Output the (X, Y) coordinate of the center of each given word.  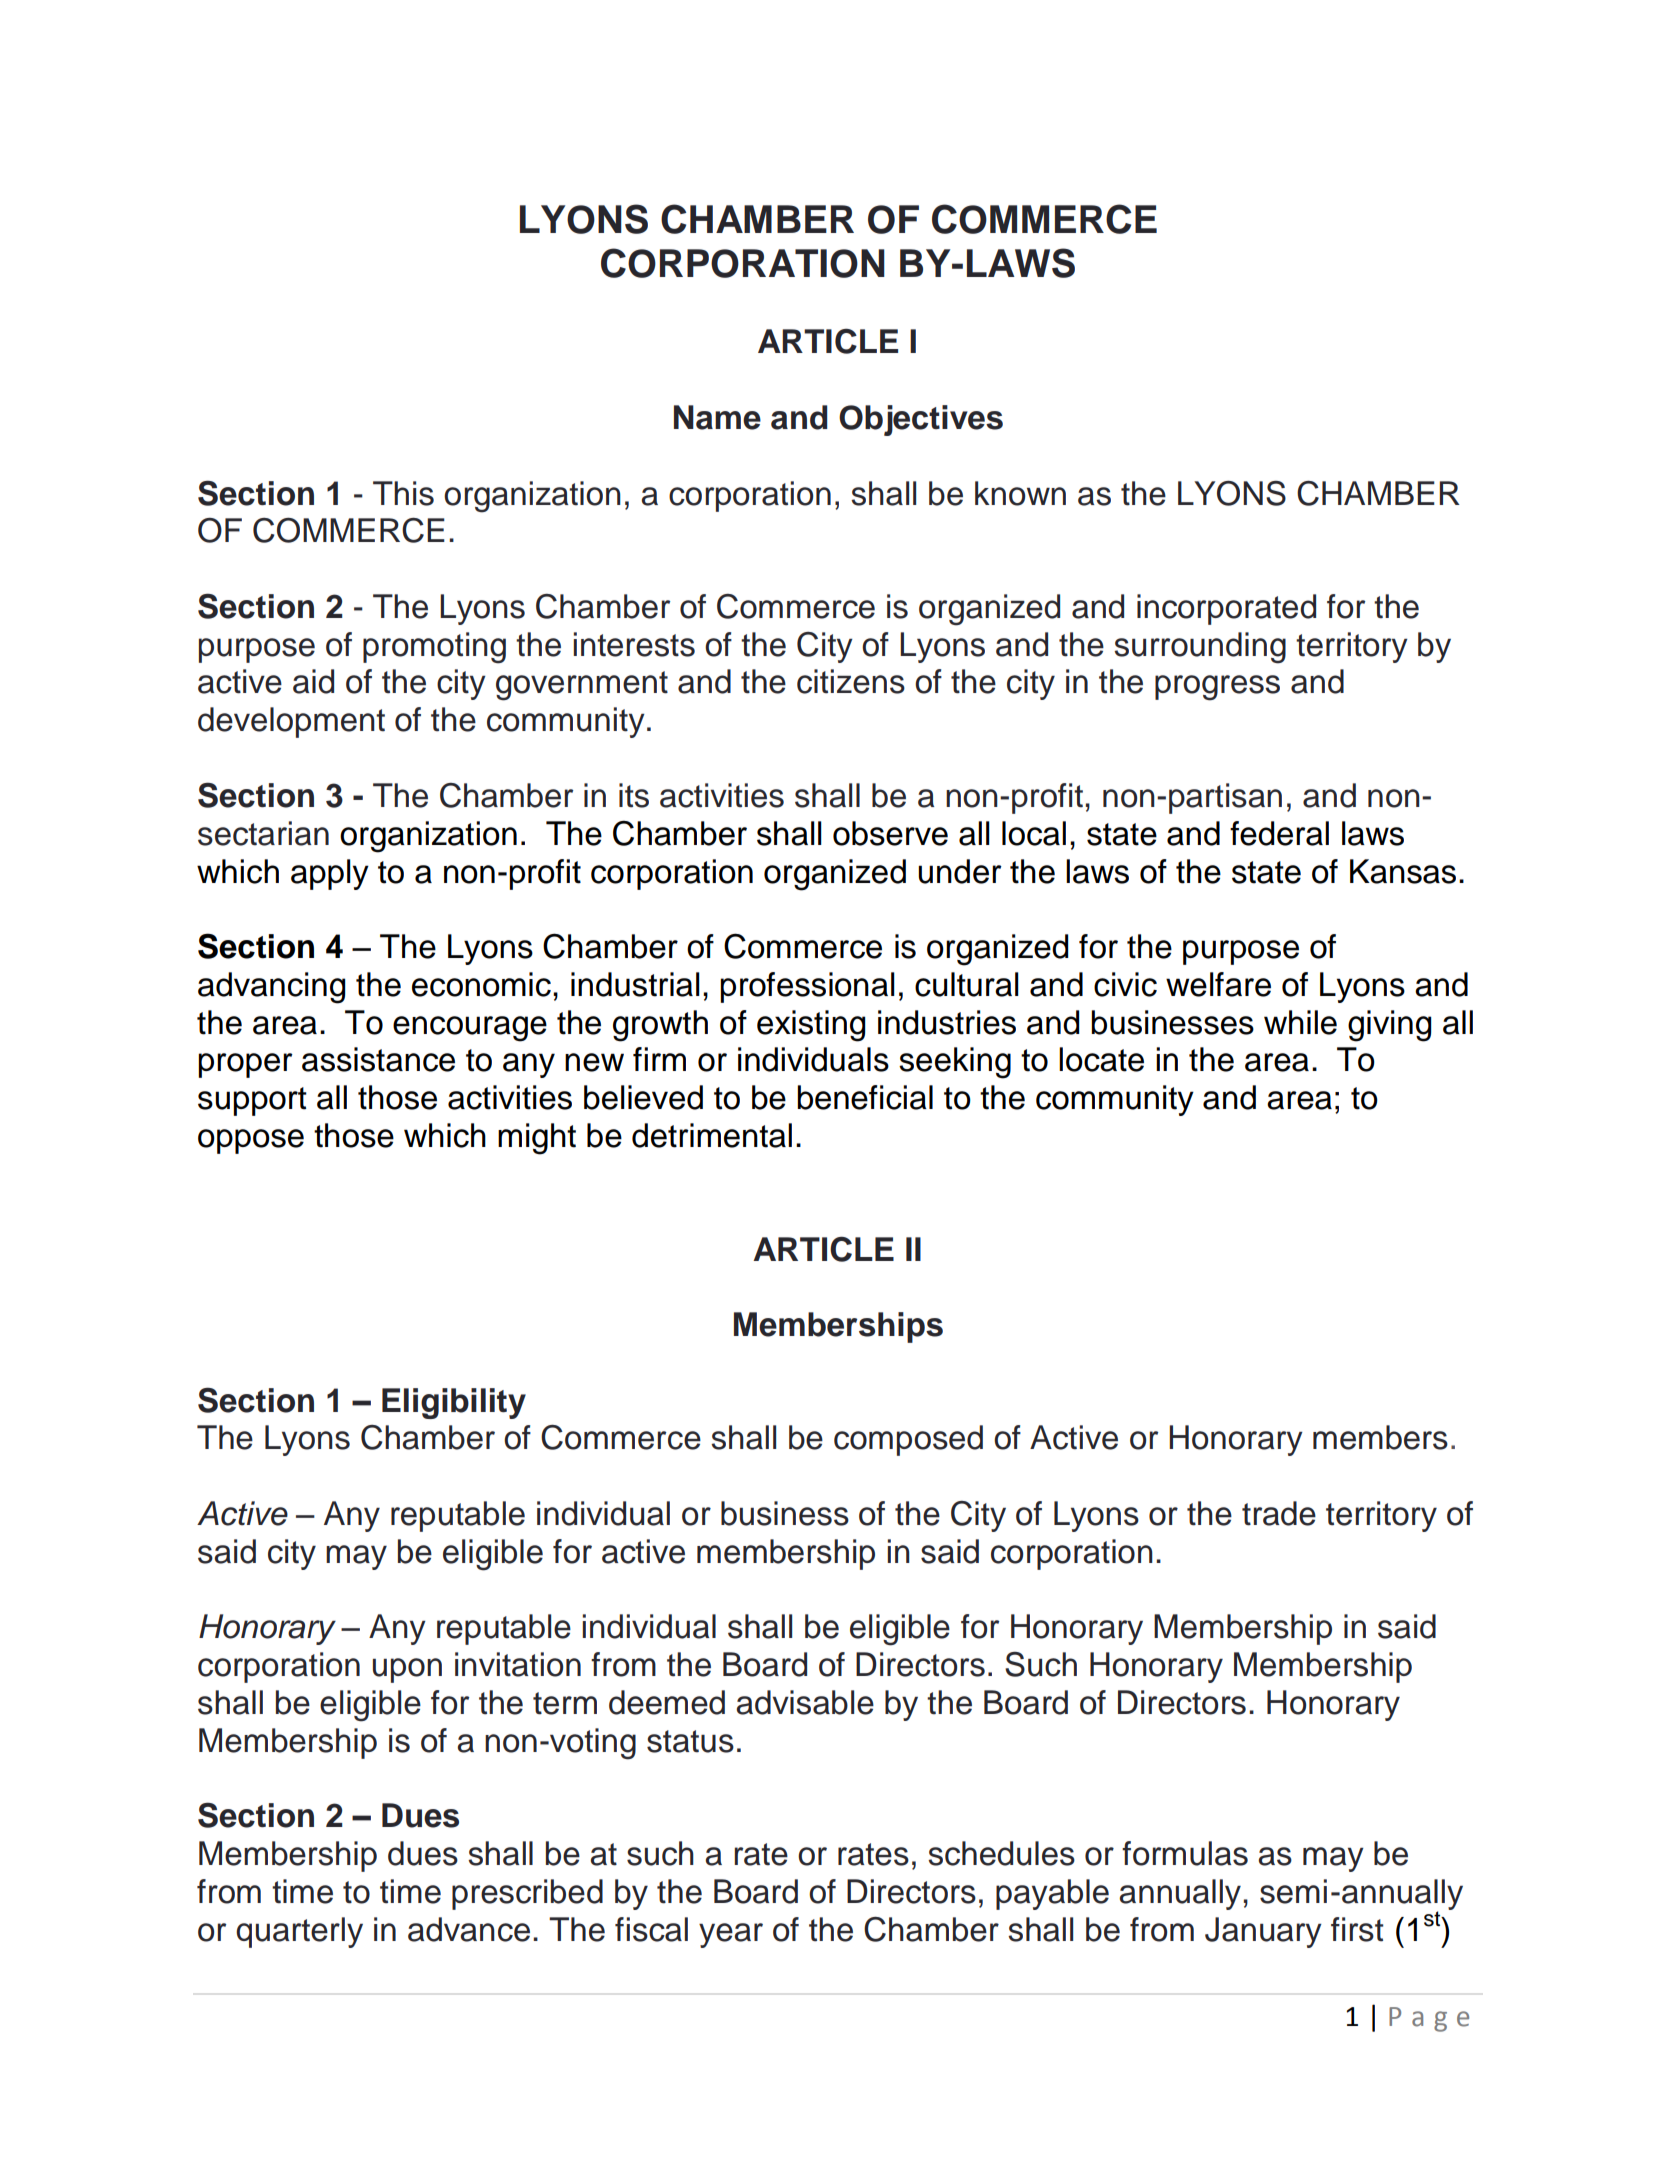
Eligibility (454, 1403)
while (1300, 1022)
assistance (378, 1059)
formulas (1185, 1853)
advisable (805, 1702)
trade (1279, 1513)
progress (1217, 688)
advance (469, 1929)
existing (811, 1026)
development (291, 722)
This (403, 493)
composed (908, 1440)
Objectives (921, 420)
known (1020, 493)
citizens (851, 681)
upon (407, 1670)
